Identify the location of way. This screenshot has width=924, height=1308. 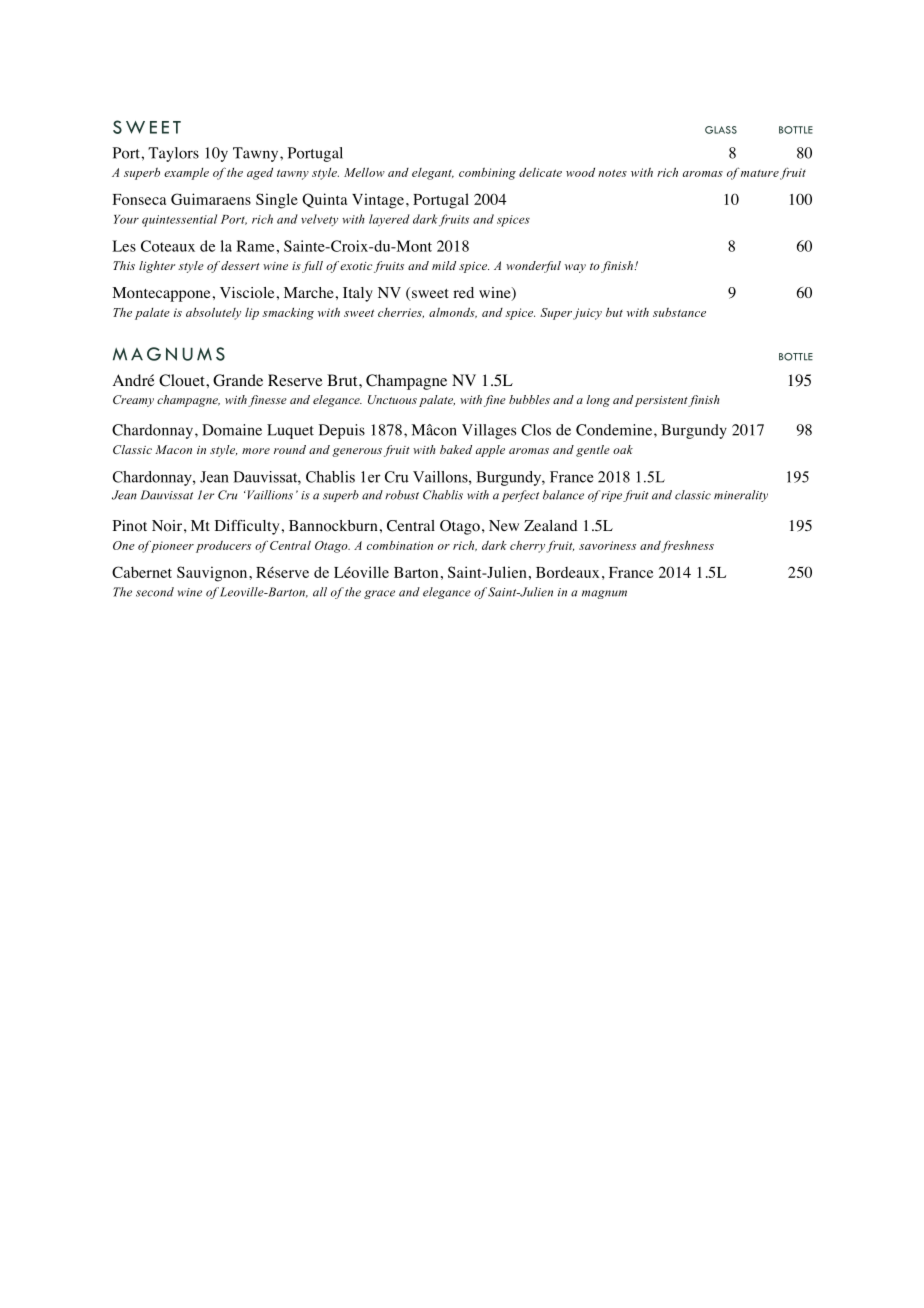
(575, 268).
